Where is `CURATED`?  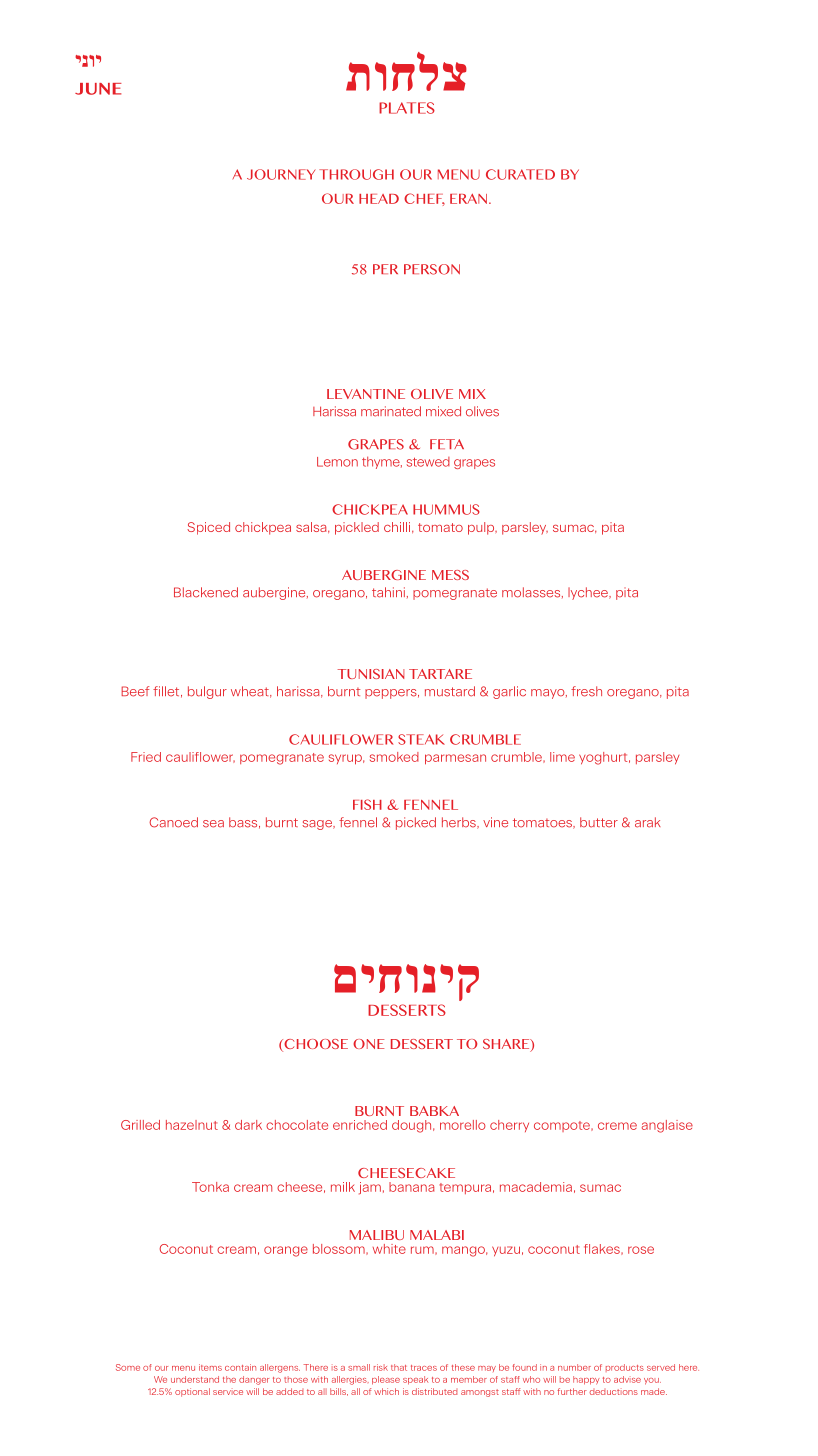
CURATED is located at coordinates (520, 174).
